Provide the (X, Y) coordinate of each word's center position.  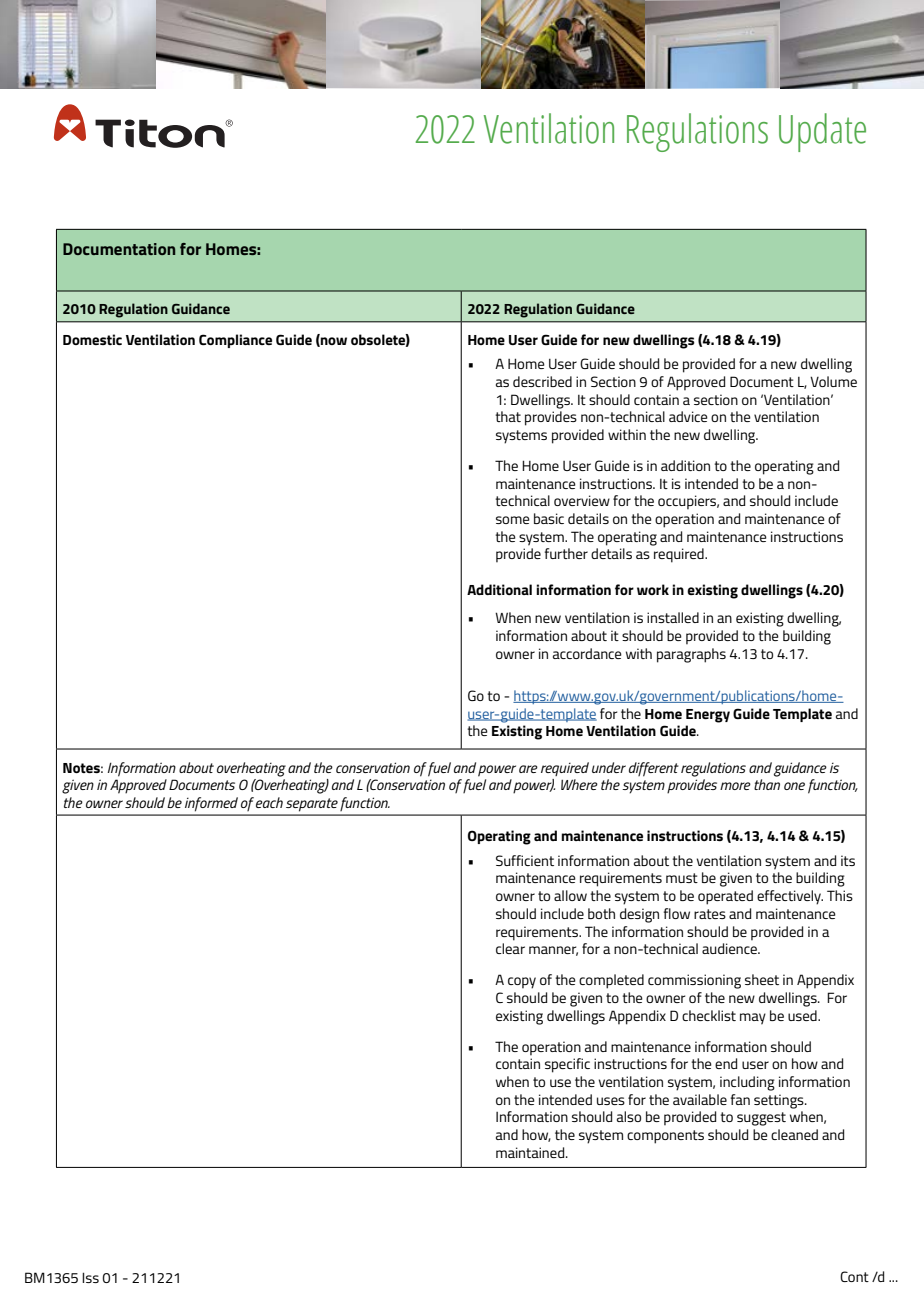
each (269, 802)
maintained (531, 1152)
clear (510, 948)
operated (725, 897)
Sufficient (525, 860)
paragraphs (691, 655)
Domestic (92, 339)
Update (822, 132)
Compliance (235, 341)
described (542, 381)
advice (688, 416)
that (508, 416)
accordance (587, 653)
